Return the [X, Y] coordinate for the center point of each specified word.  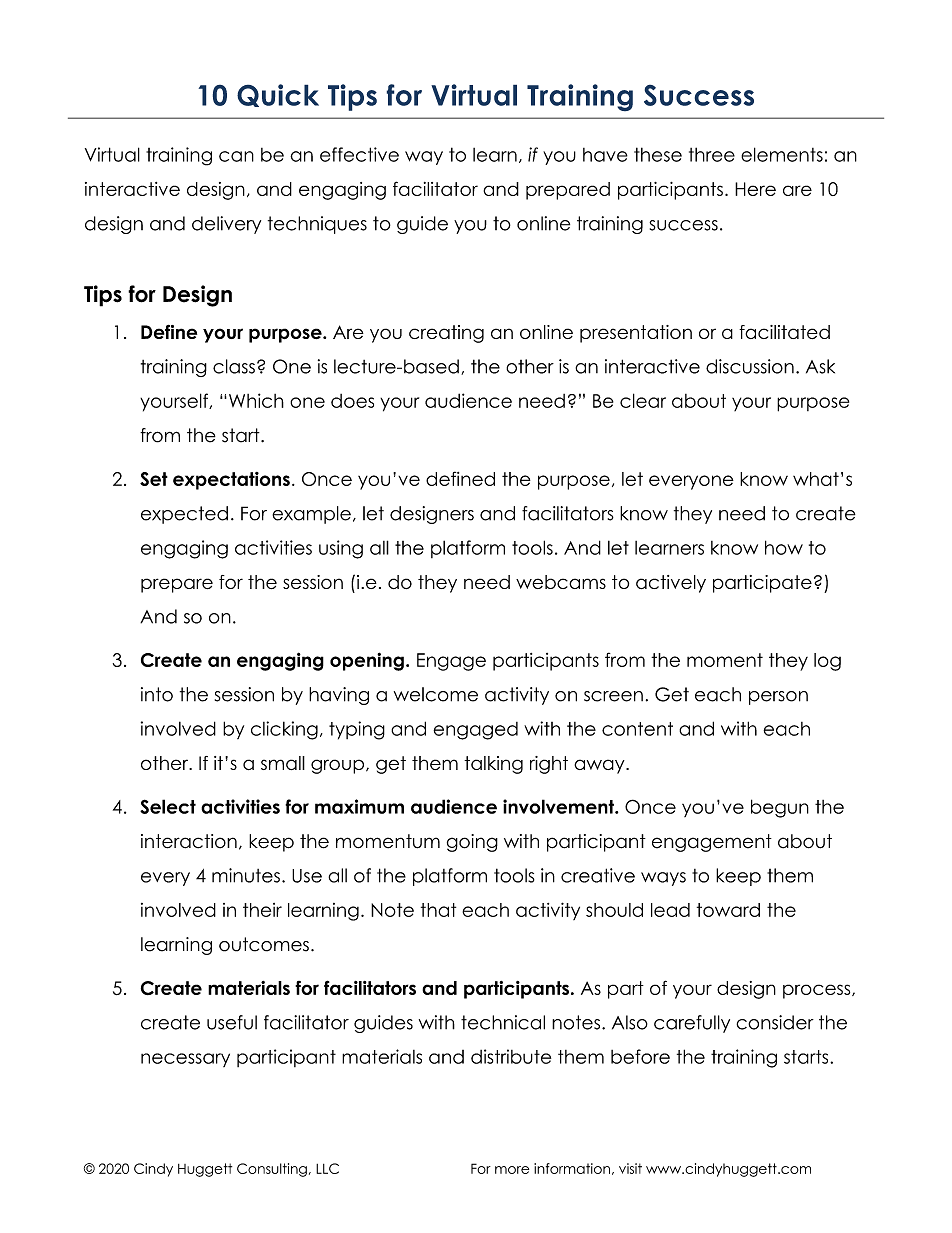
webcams [561, 582]
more [512, 1170]
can [236, 156]
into [157, 694]
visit [630, 1168]
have [605, 155]
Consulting [272, 1170]
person [778, 698]
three [712, 154]
